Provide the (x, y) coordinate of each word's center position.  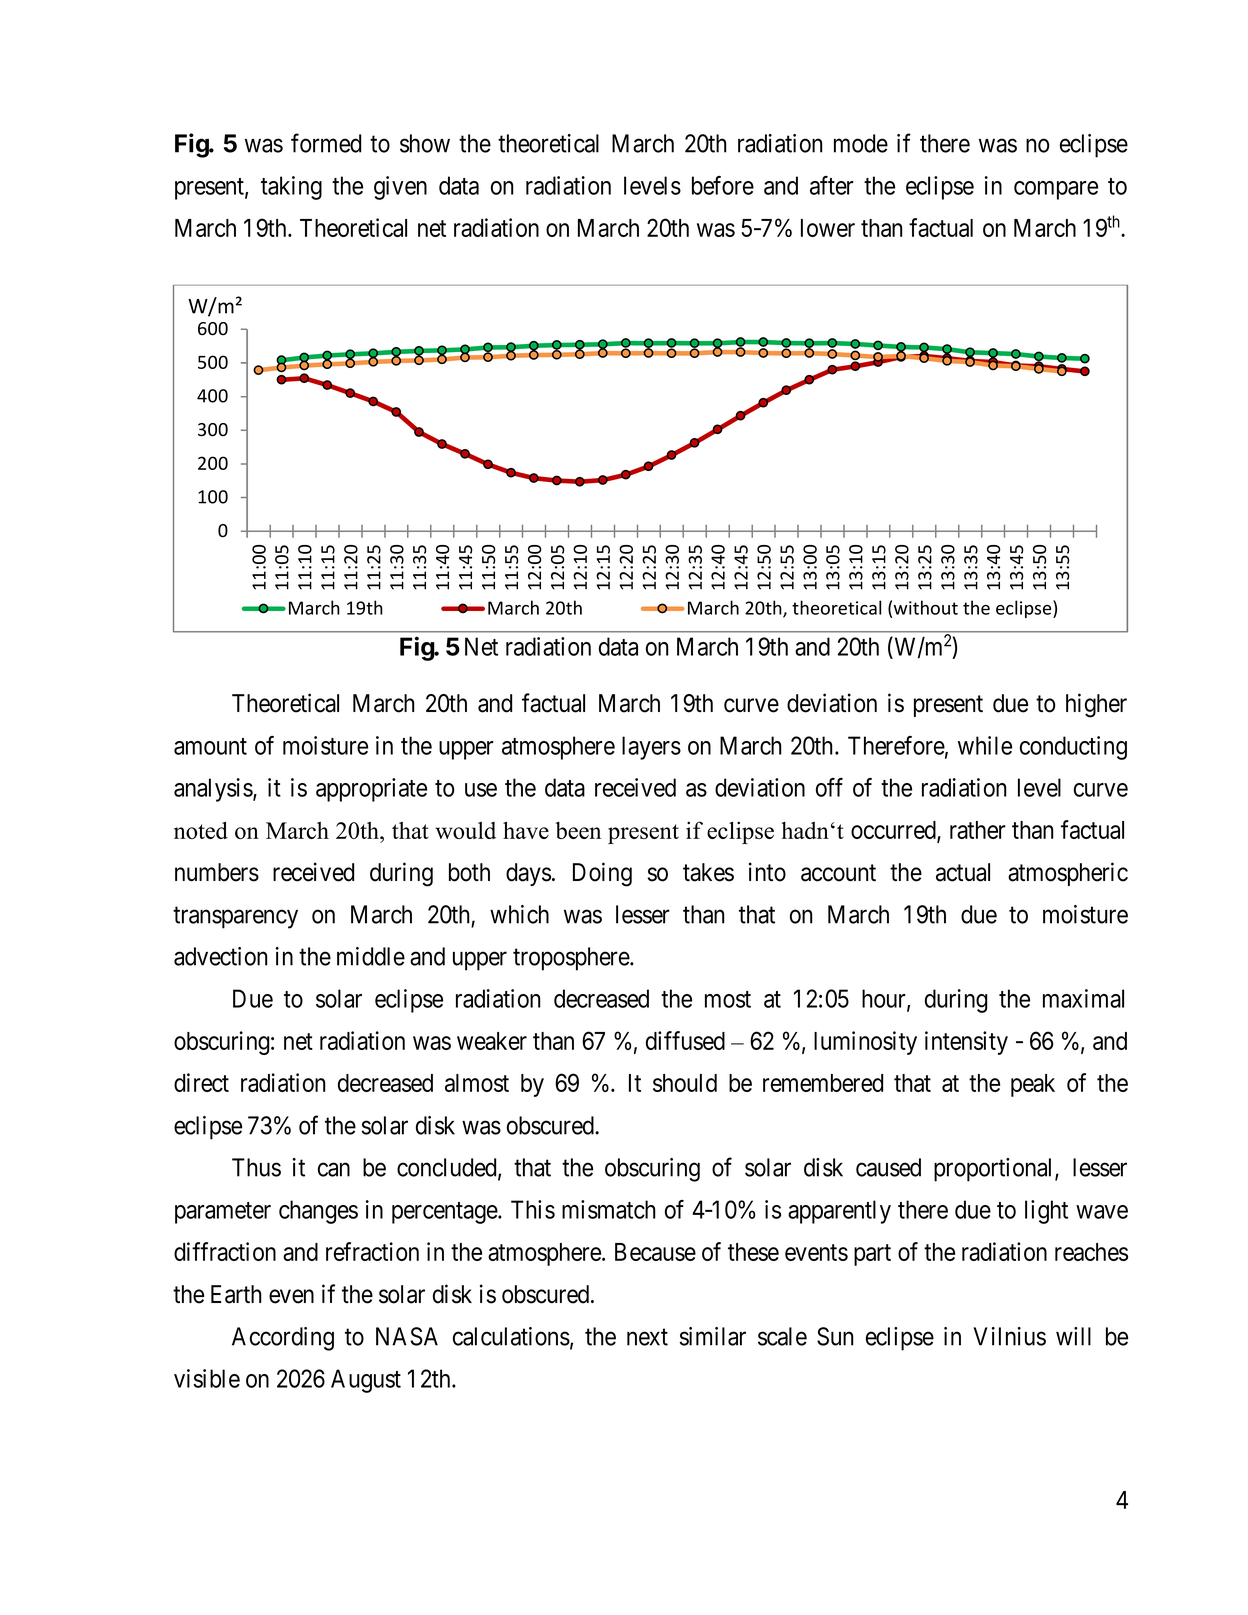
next (647, 1337)
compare (1056, 190)
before (723, 185)
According (283, 1339)
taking (291, 188)
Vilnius (1009, 1336)
